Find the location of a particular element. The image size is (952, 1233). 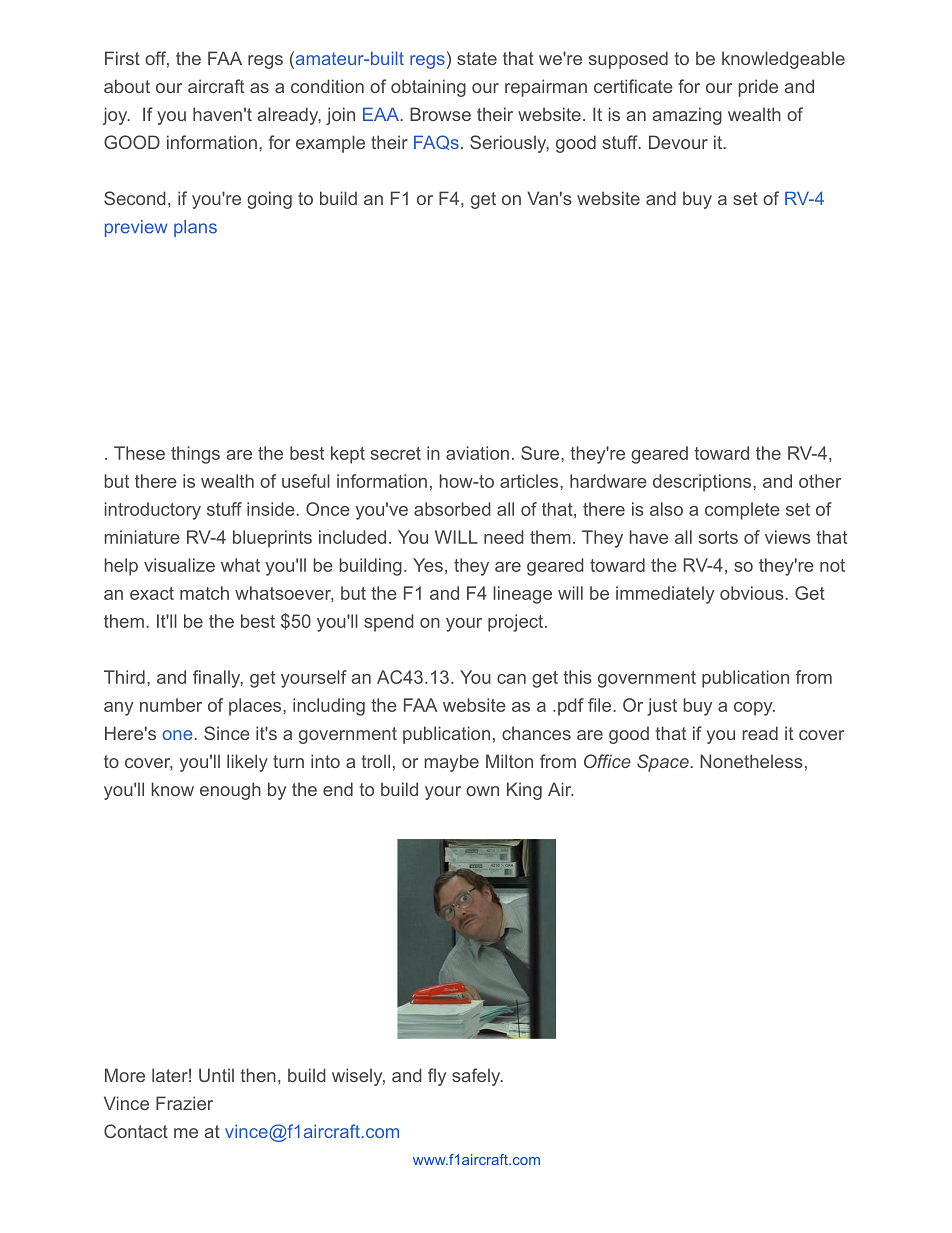

safely is located at coordinates (477, 1077).
